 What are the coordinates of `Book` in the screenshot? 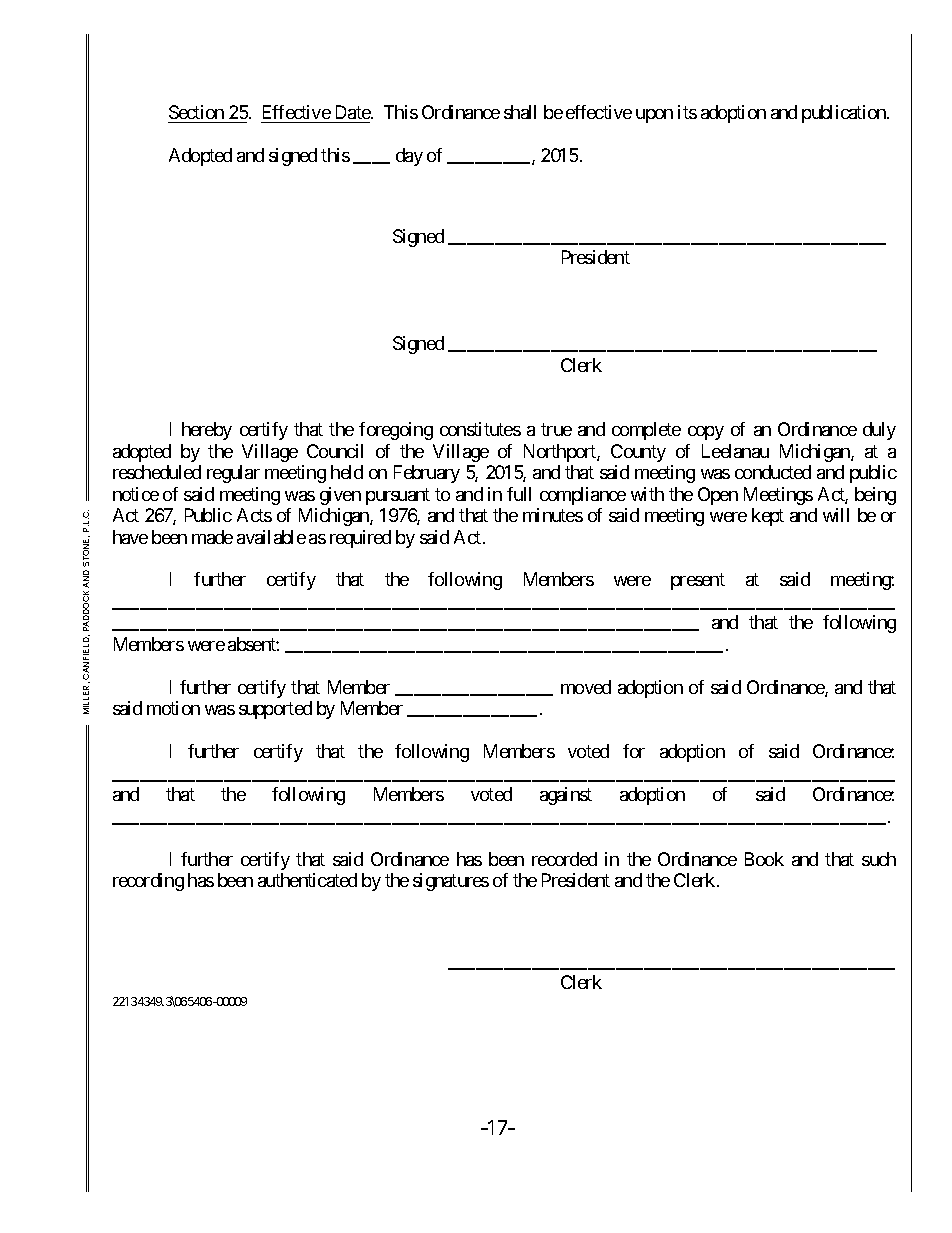 It's located at (764, 859).
